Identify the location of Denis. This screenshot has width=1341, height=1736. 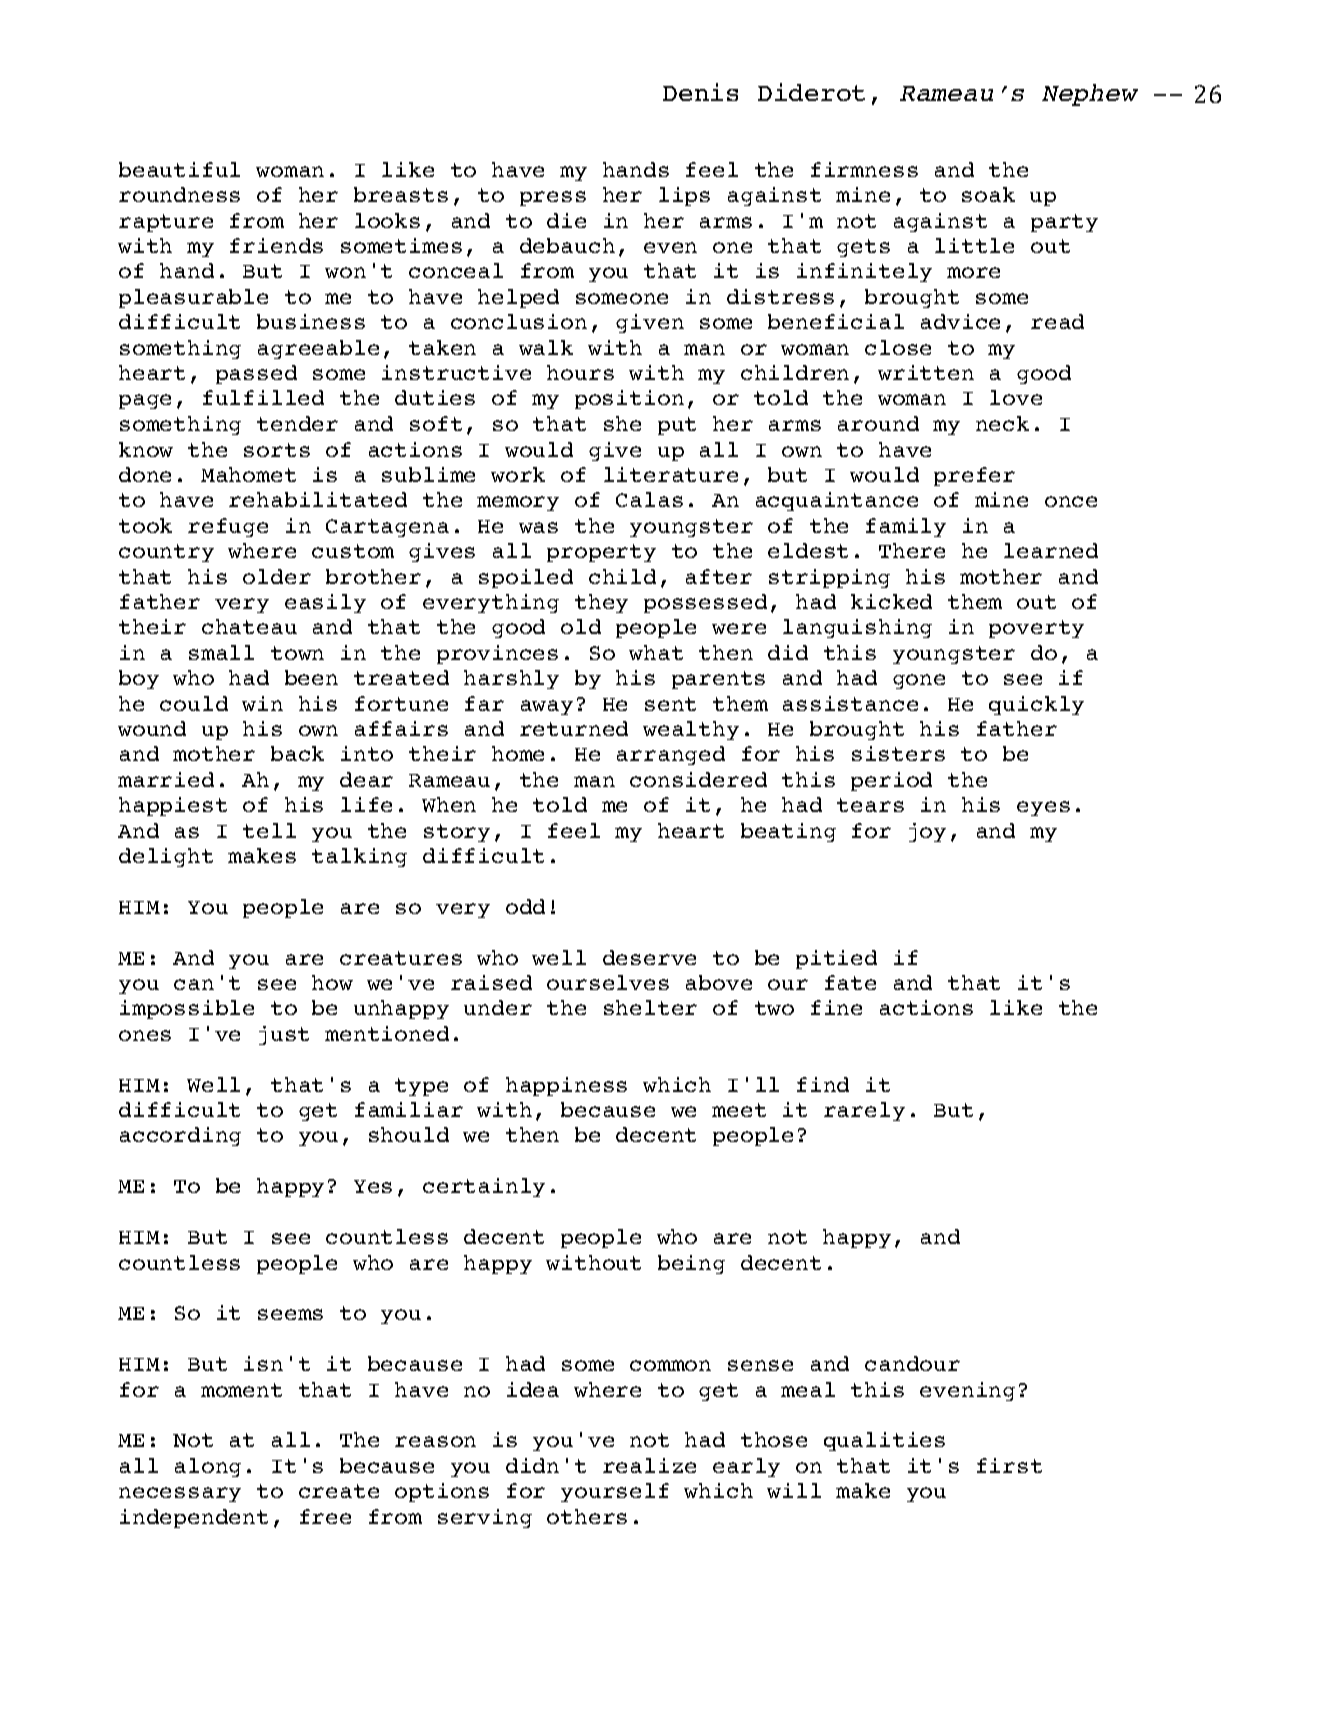
(700, 92).
